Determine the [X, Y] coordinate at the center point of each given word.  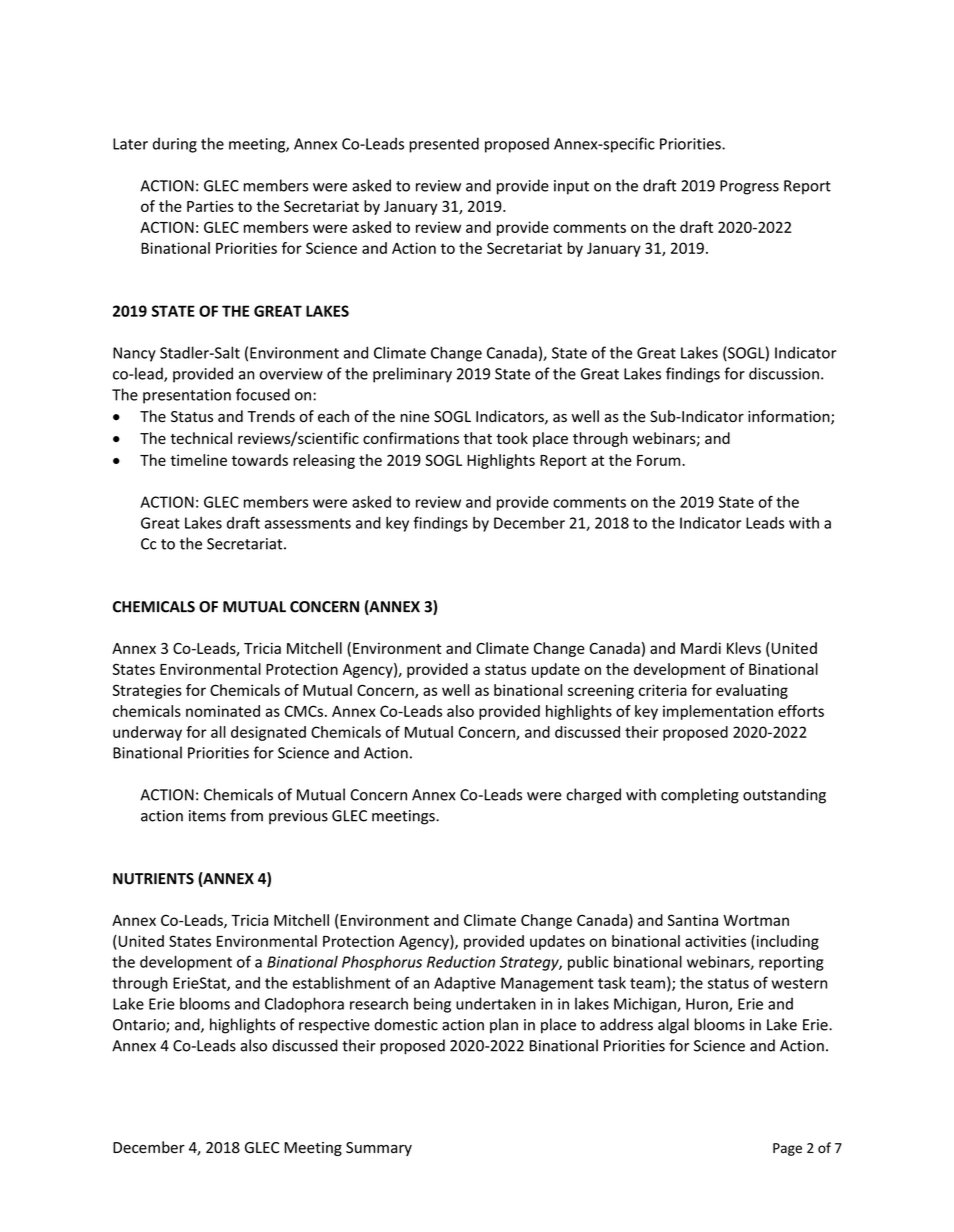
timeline [198, 460]
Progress [749, 187]
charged [593, 796]
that [477, 438]
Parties [210, 206]
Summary [379, 1149]
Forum [660, 460]
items [207, 816]
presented [444, 145]
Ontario [140, 1026]
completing [700, 796]
